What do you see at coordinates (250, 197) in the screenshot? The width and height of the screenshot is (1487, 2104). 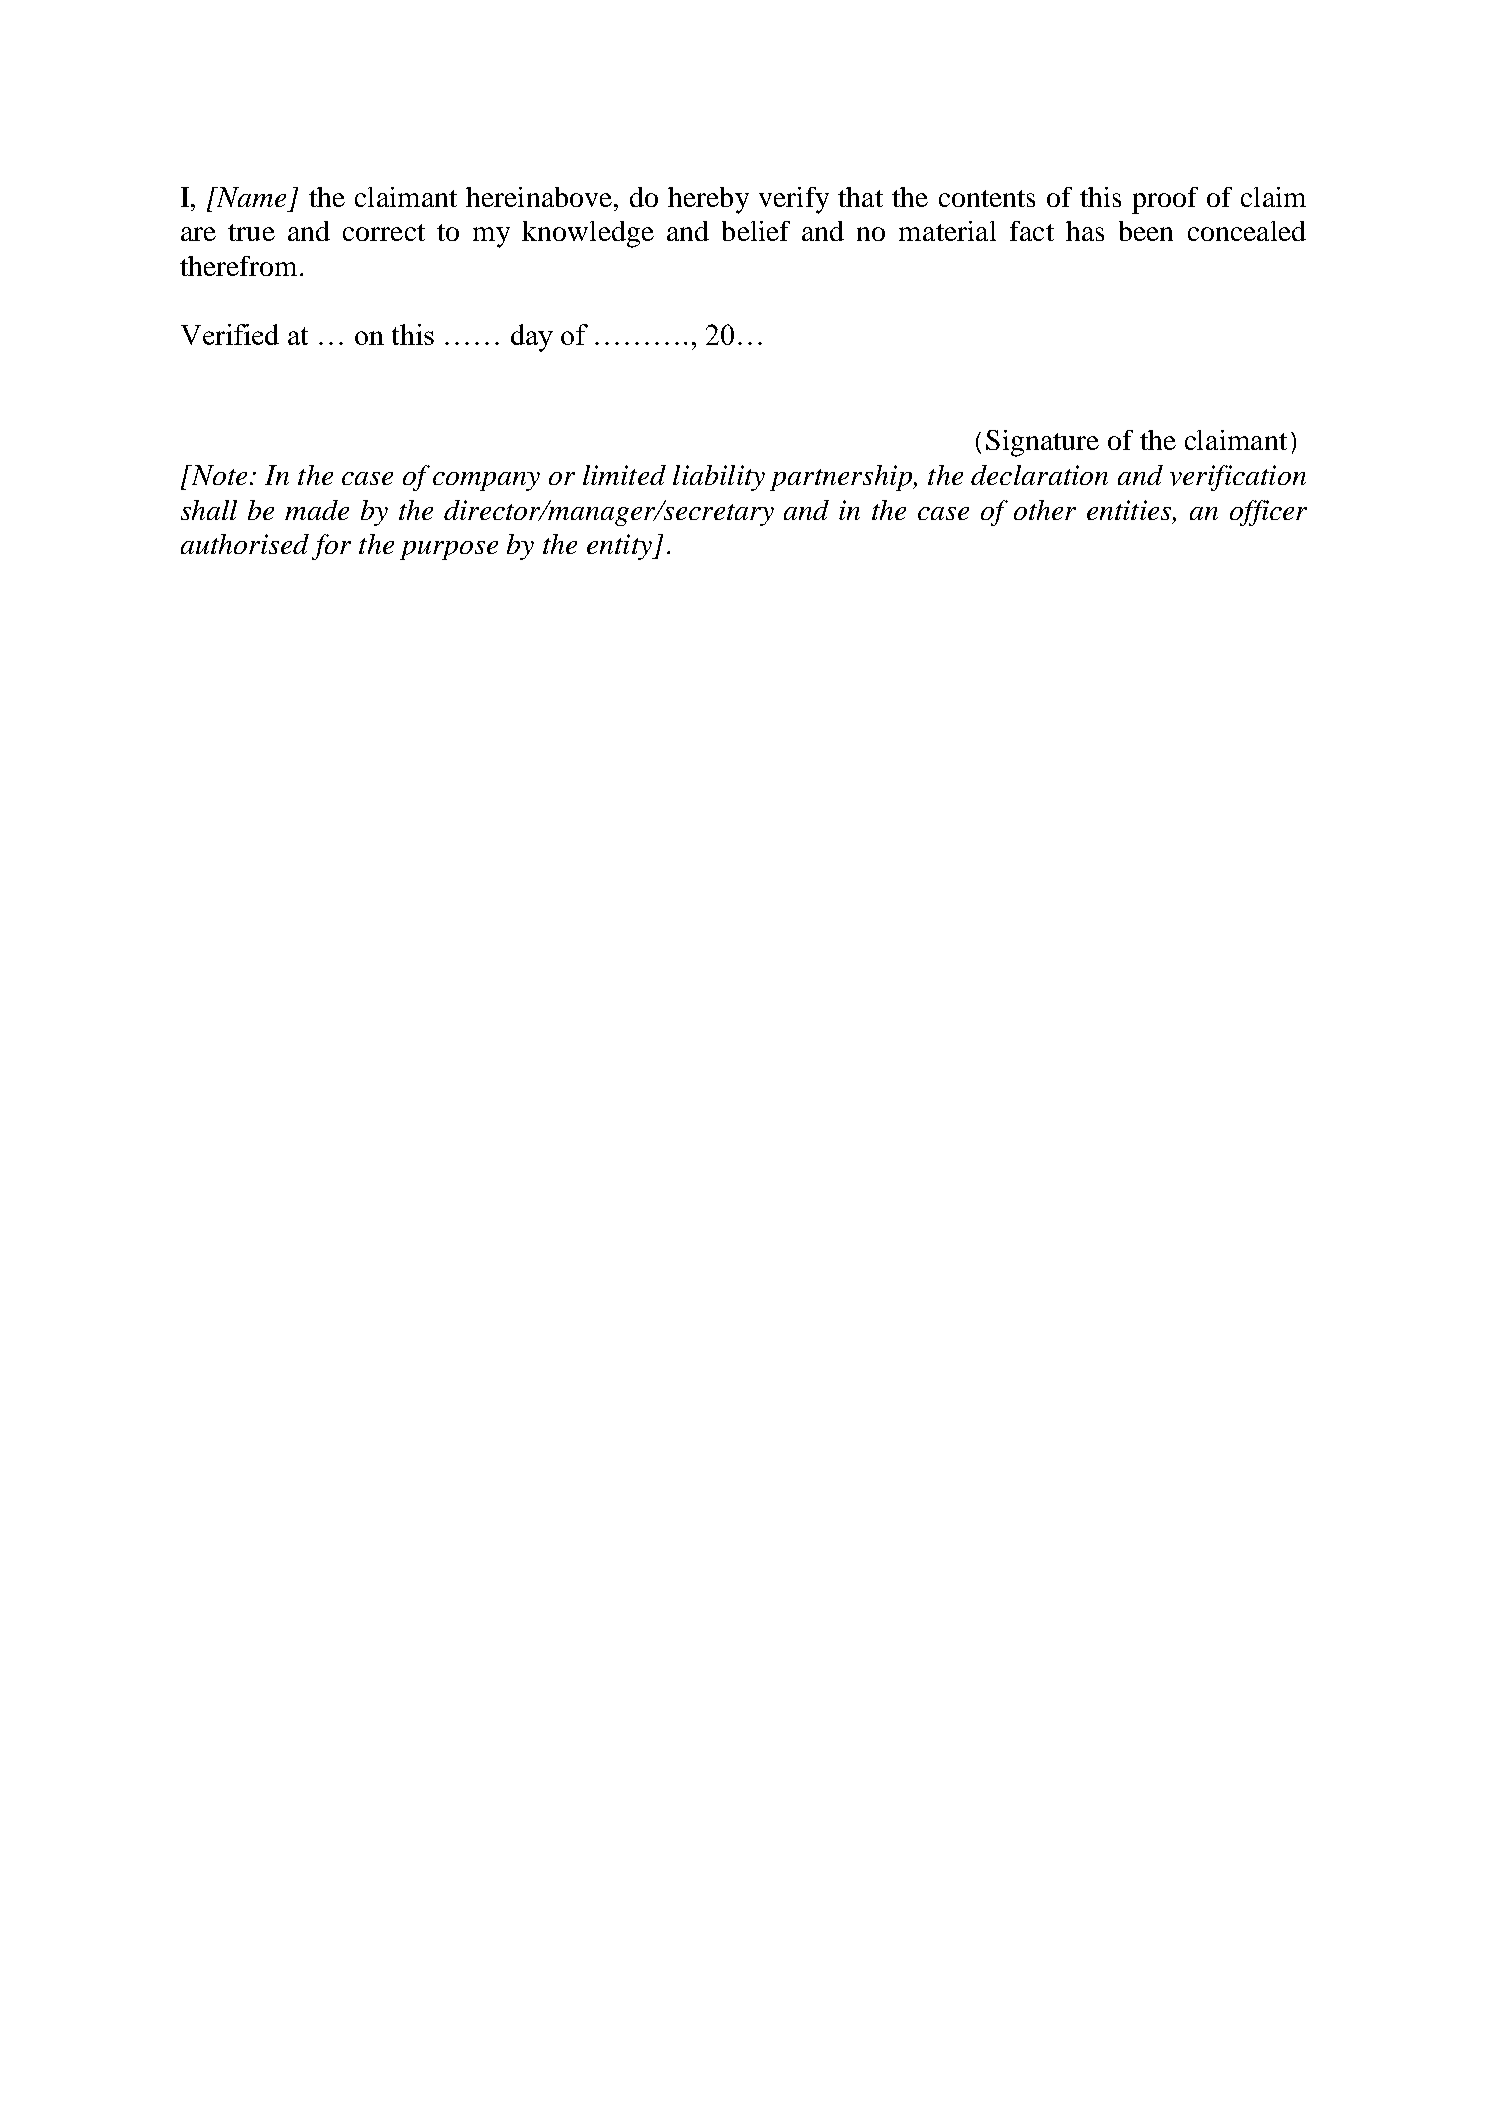 I see `Name` at bounding box center [250, 197].
